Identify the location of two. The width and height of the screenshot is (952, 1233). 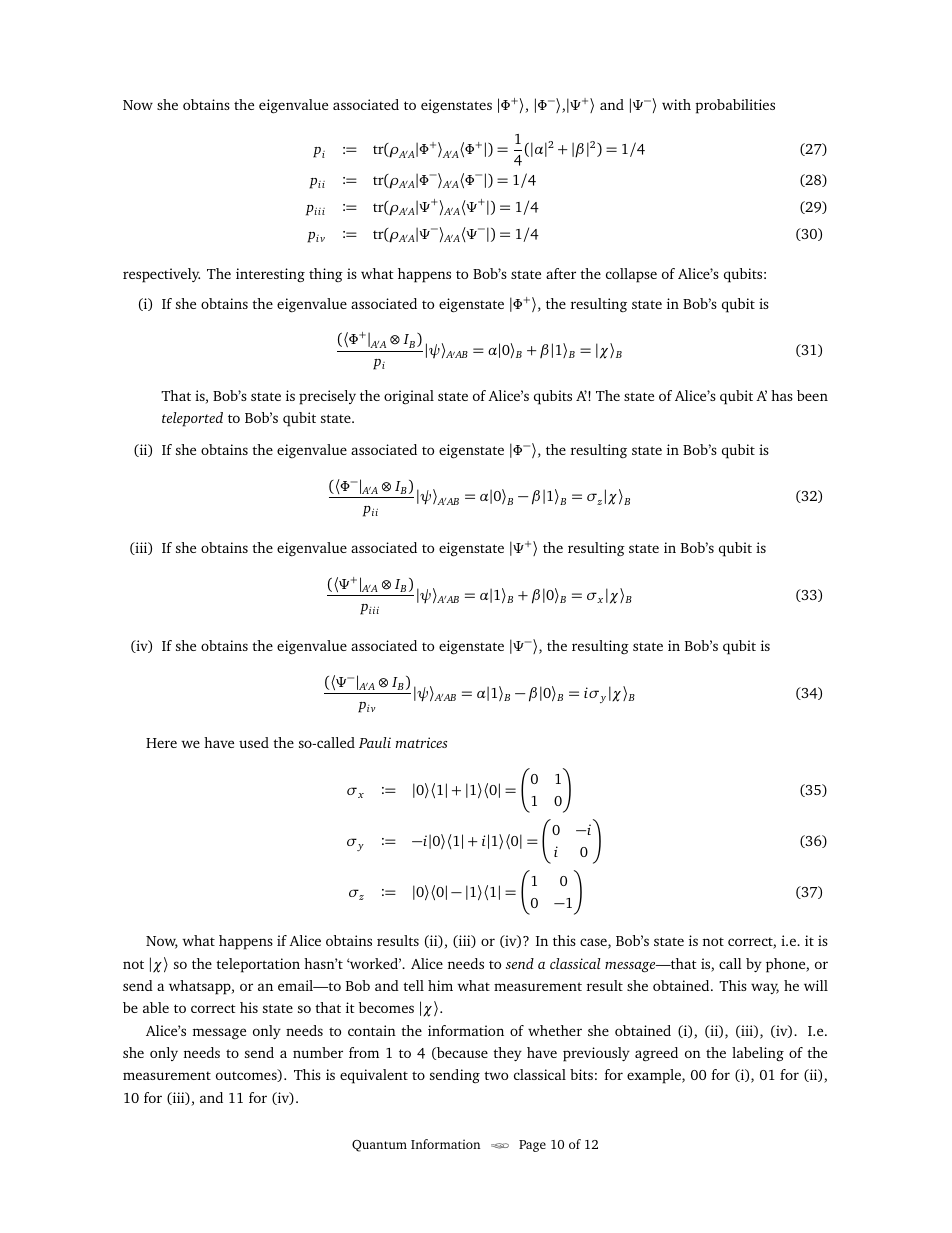
(496, 1075).
